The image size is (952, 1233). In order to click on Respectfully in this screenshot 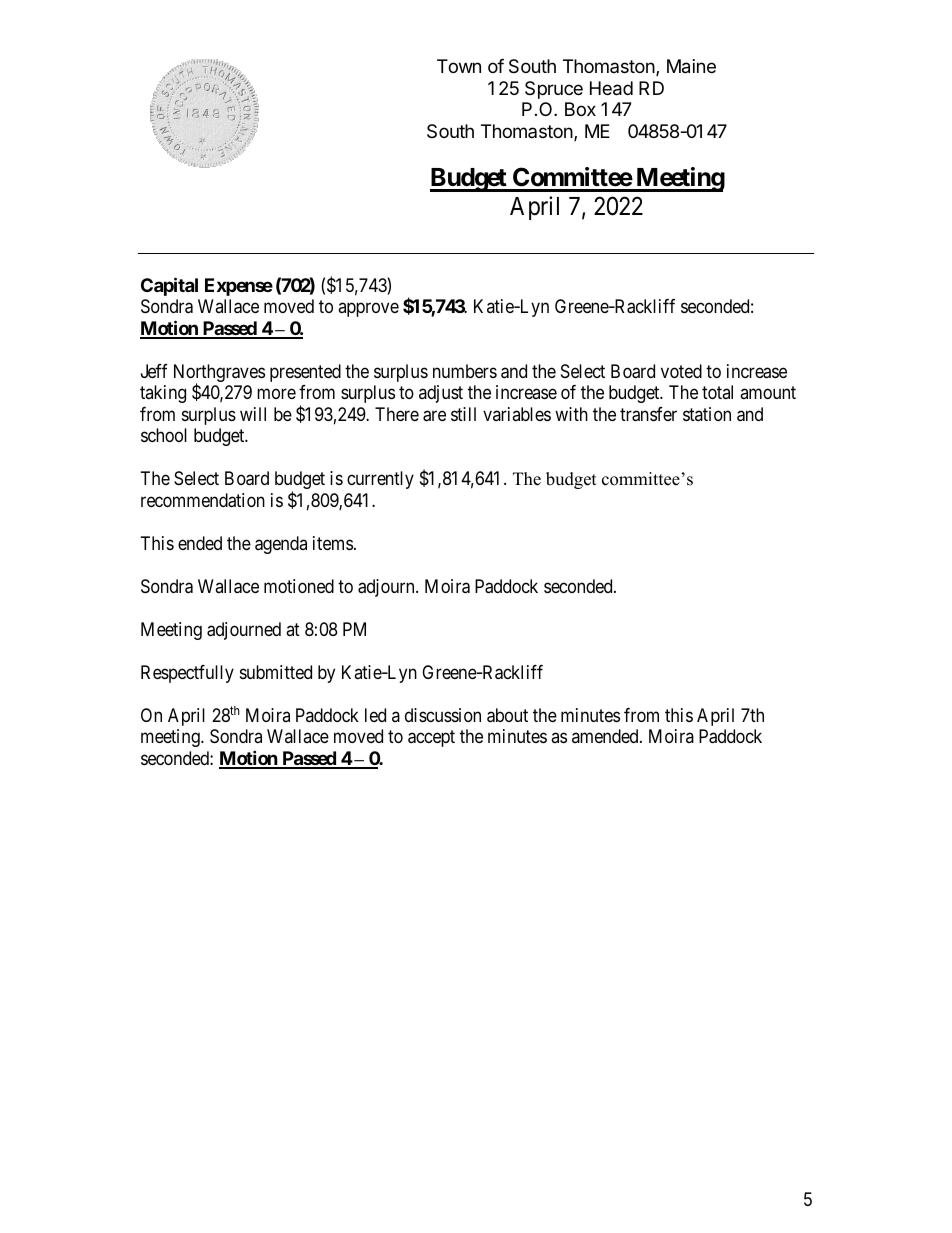, I will do `click(187, 674)`.
